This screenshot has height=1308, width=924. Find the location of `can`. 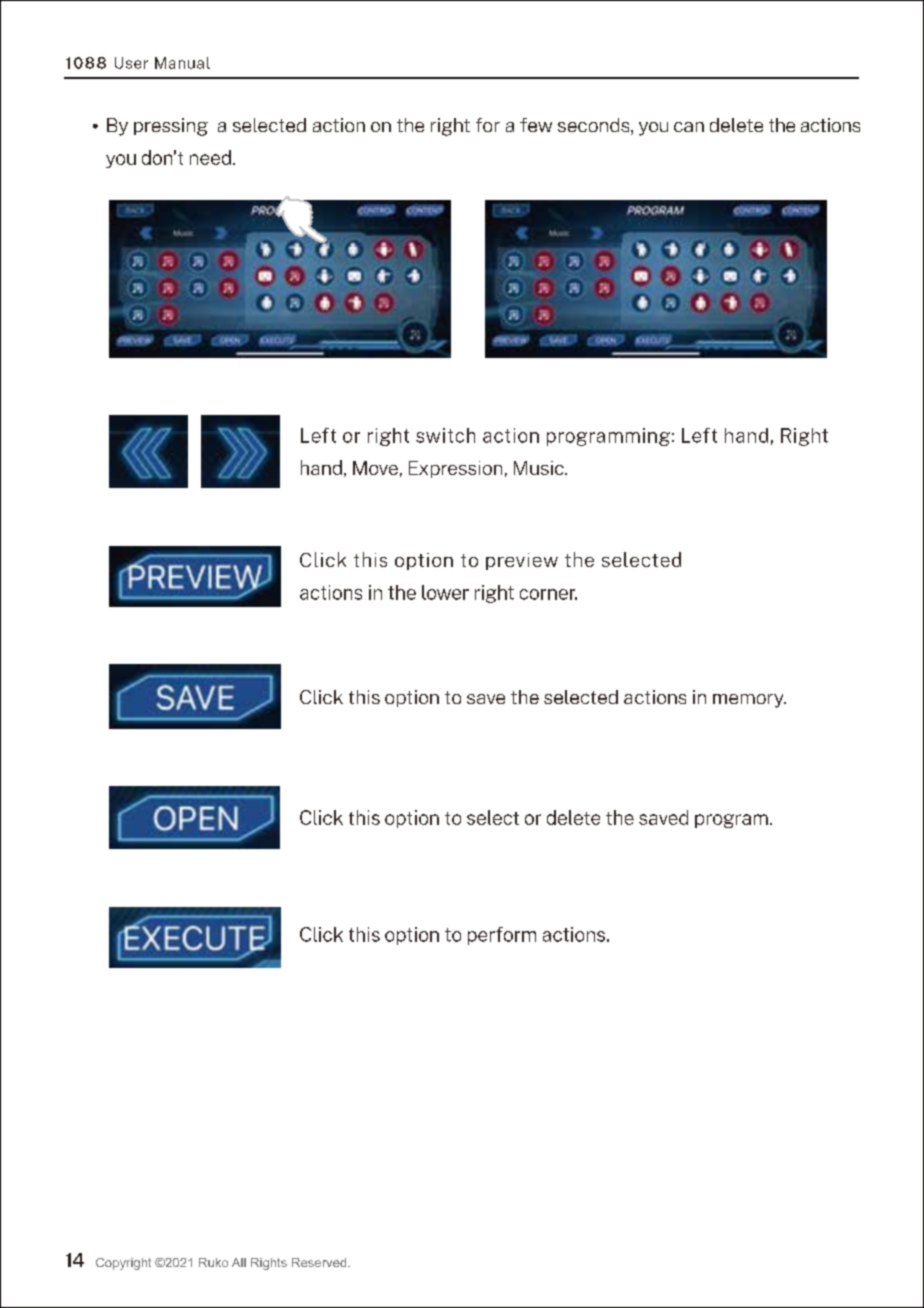

can is located at coordinates (689, 127).
